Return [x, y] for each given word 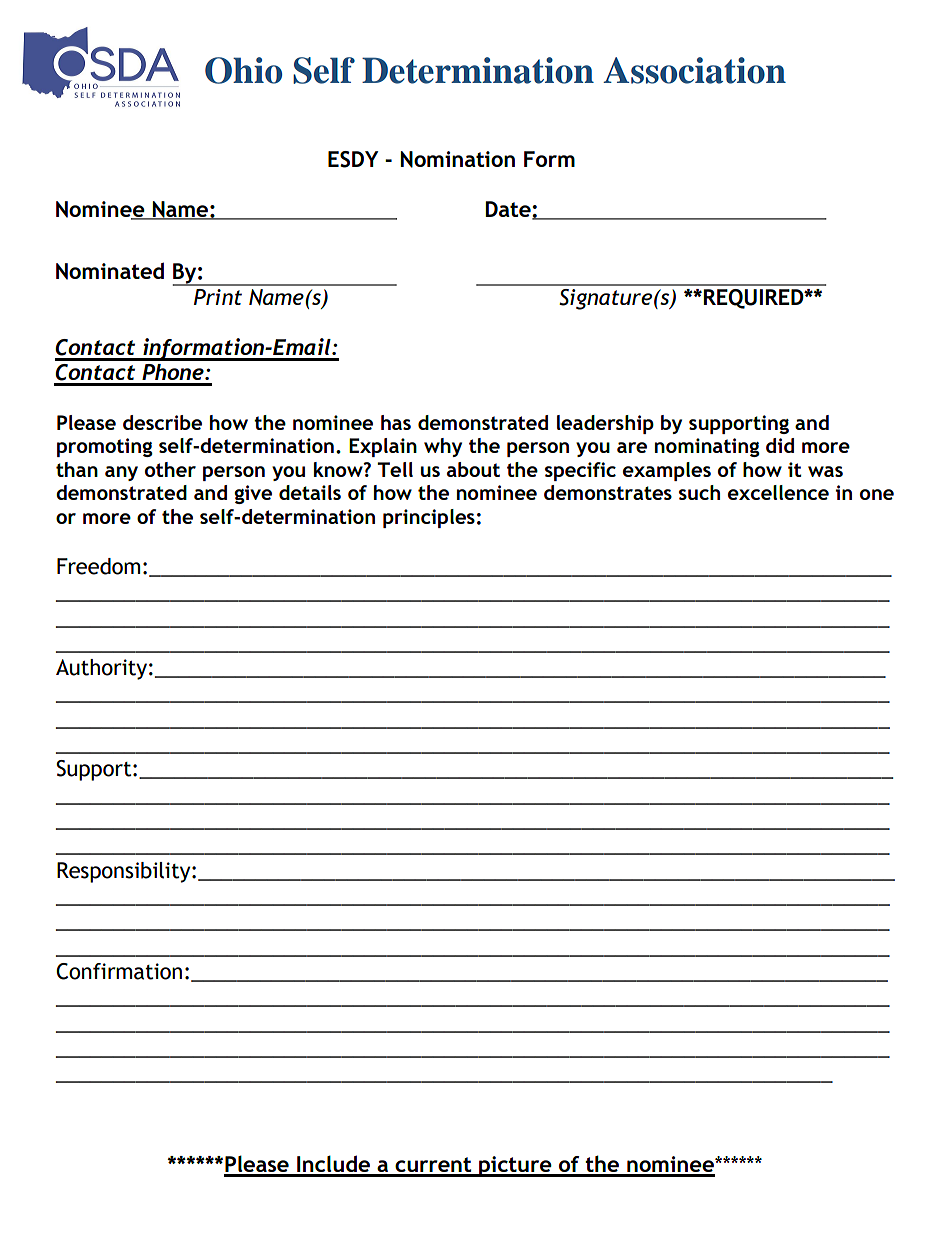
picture [515, 1166]
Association [694, 70]
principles [429, 518]
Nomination [458, 159]
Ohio [243, 70]
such [699, 492]
